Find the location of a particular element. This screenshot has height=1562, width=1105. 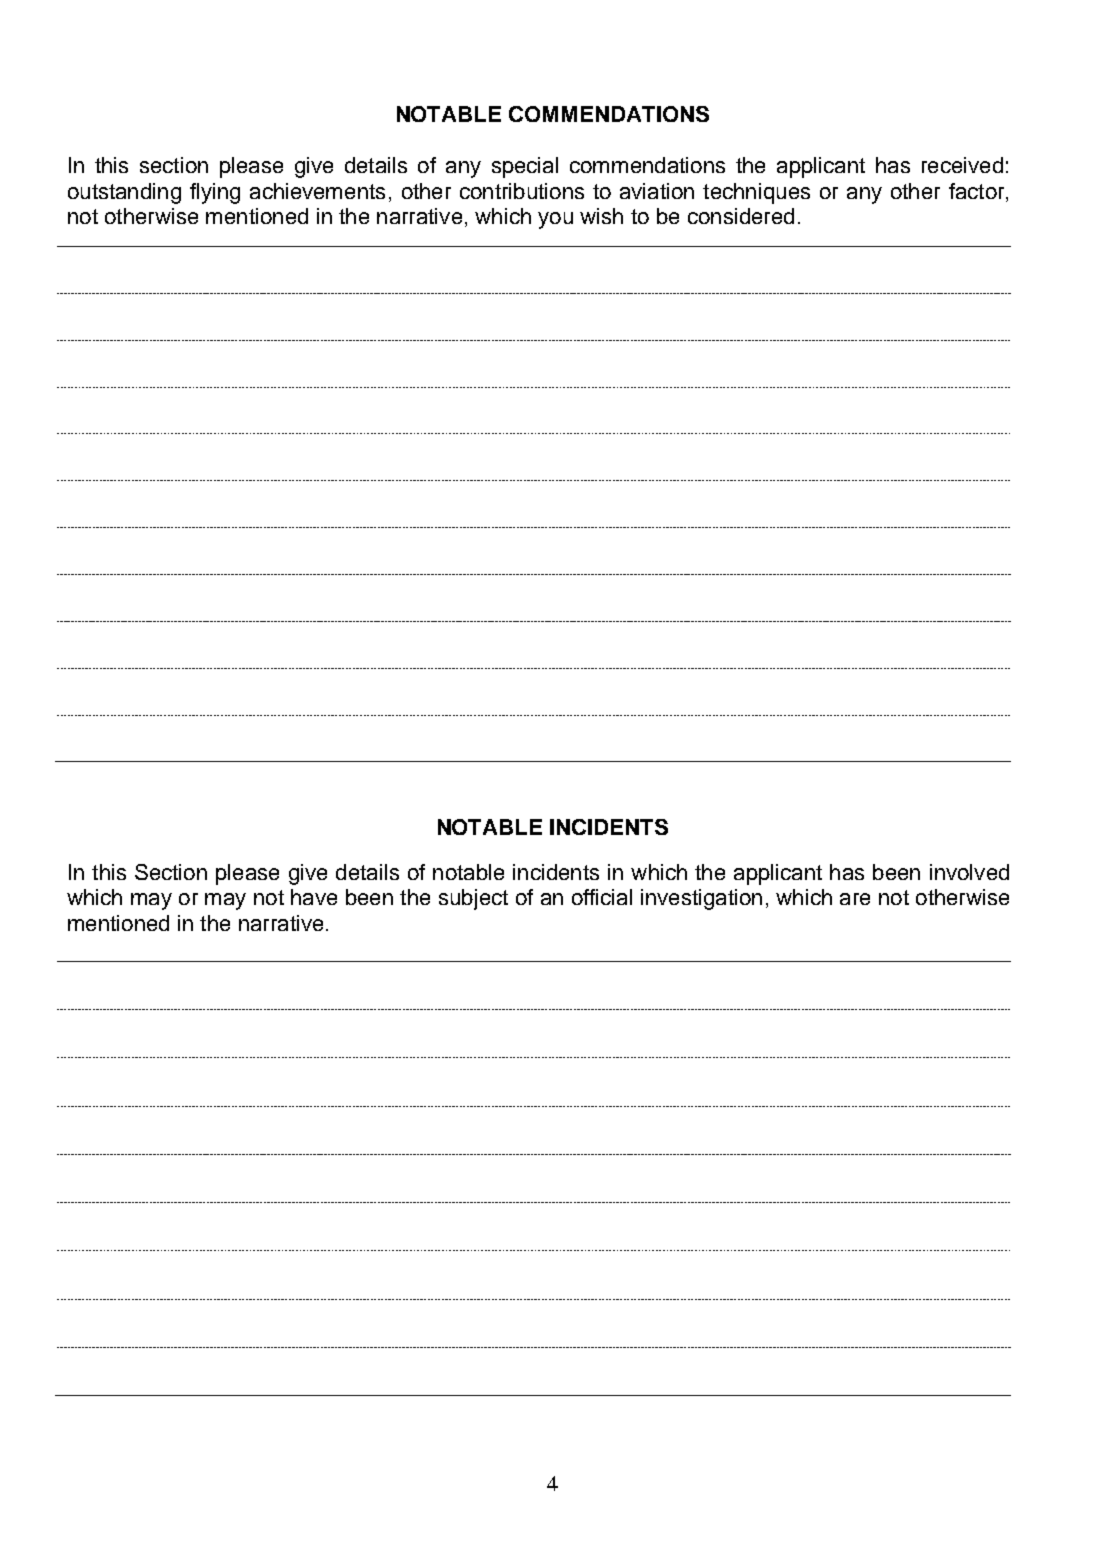

considered is located at coordinates (741, 216).
